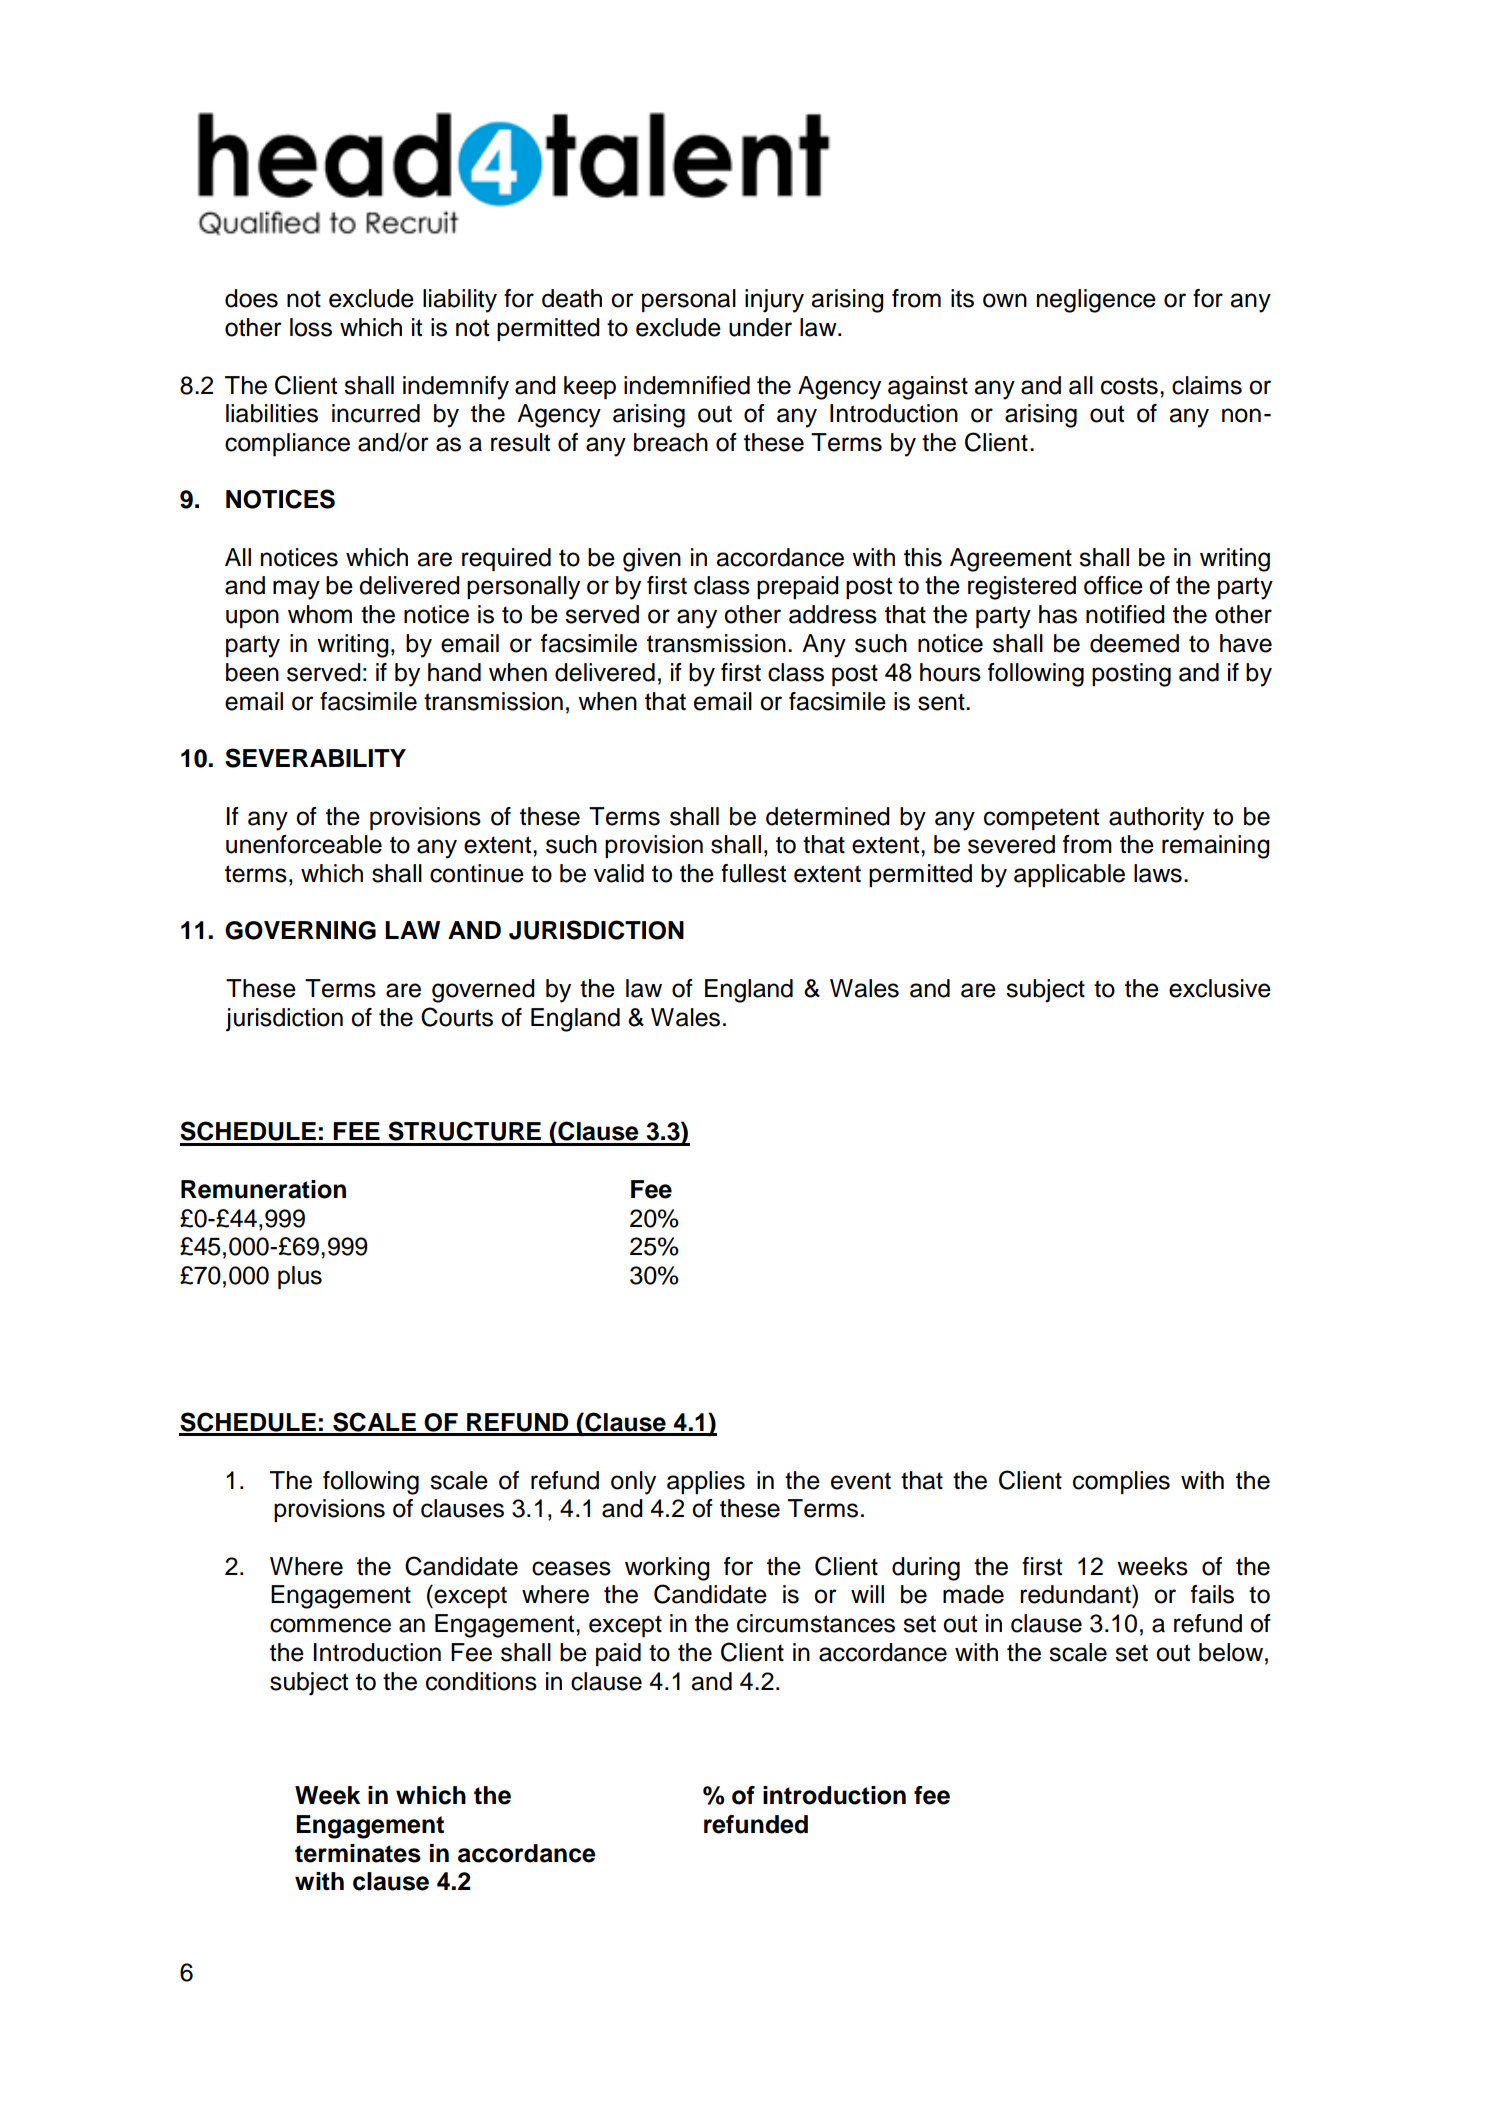 The height and width of the screenshot is (2104, 1487). I want to click on fullest, so click(753, 873).
